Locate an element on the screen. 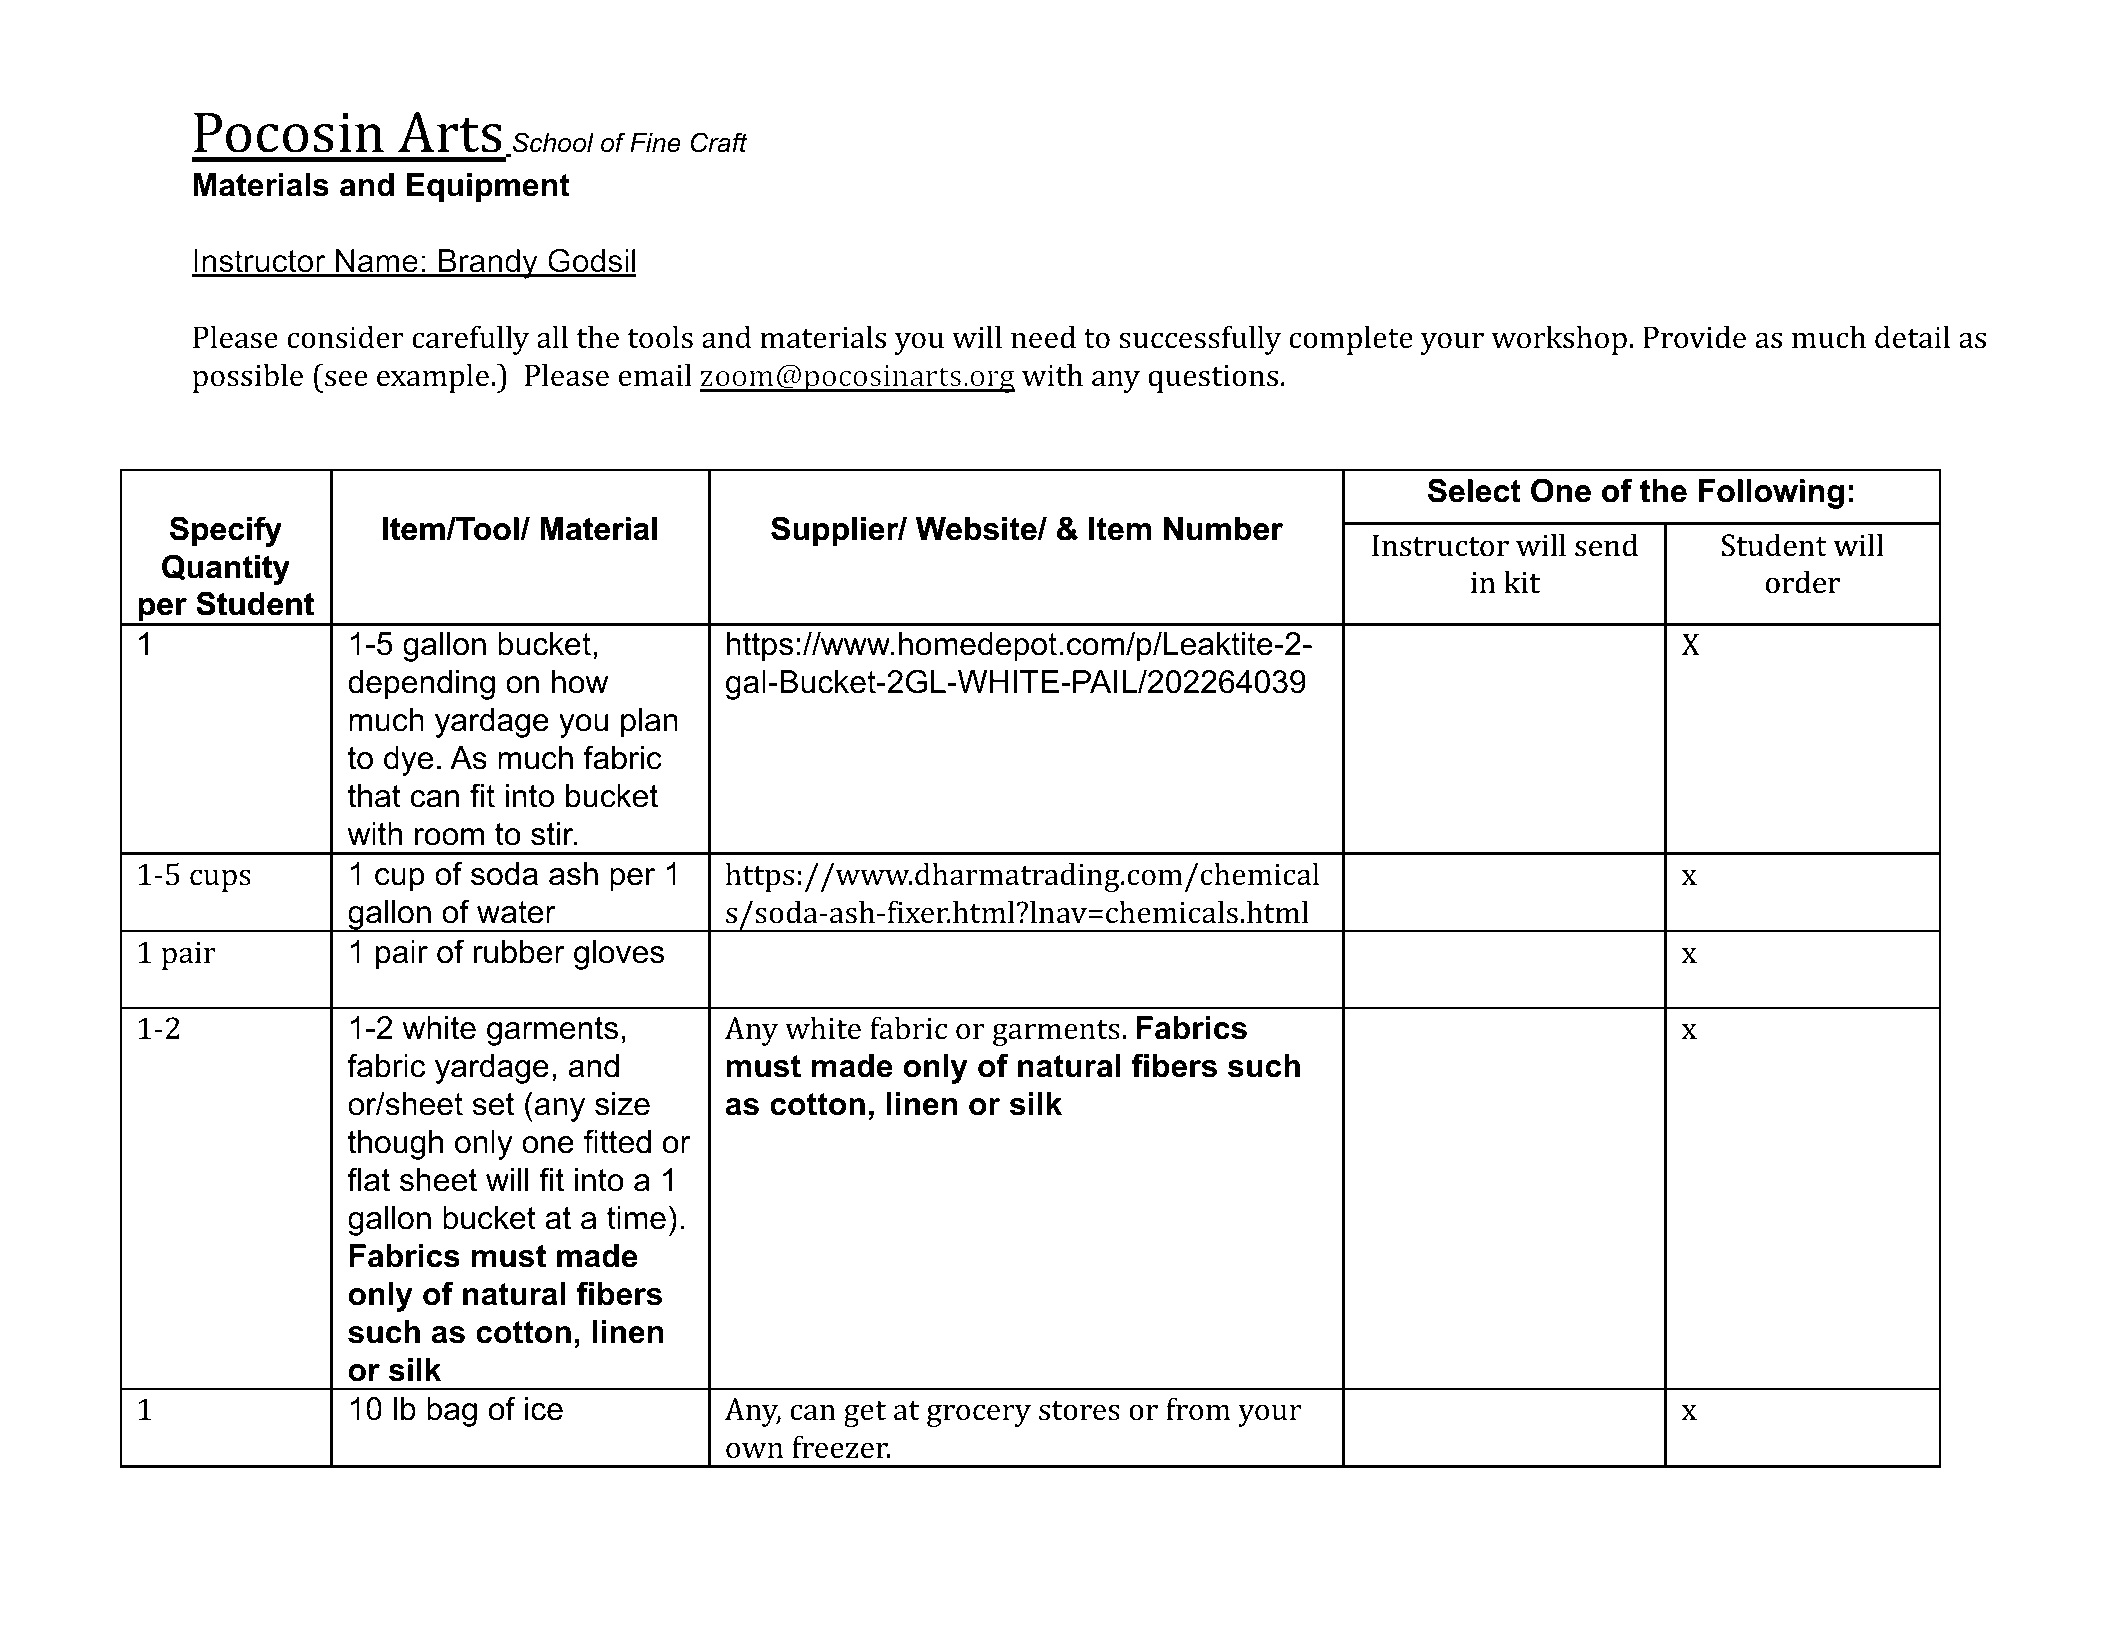  order is located at coordinates (1803, 582).
